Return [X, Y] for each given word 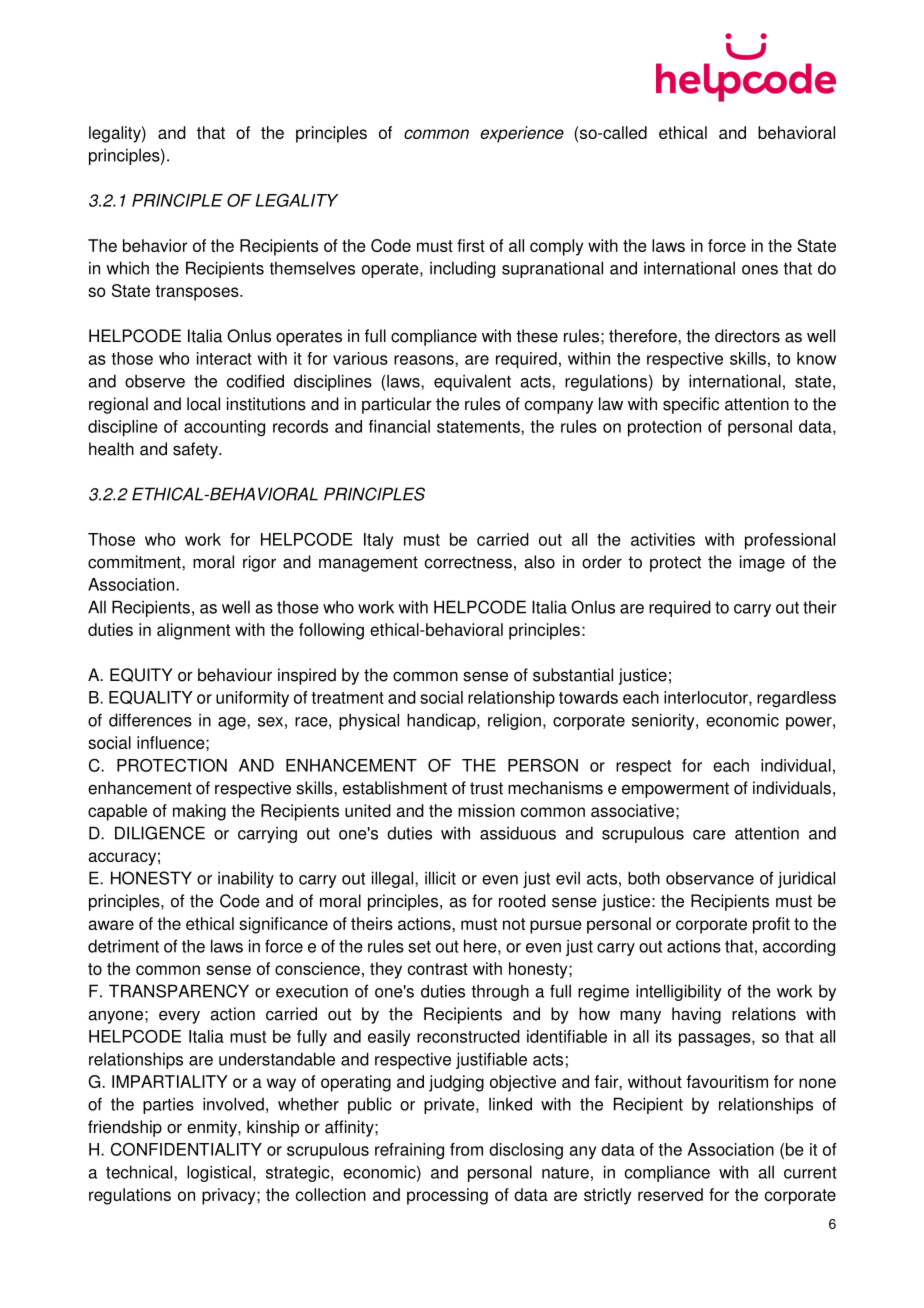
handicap [442, 721]
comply [556, 247]
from [466, 1149]
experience [522, 134]
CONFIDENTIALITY [186, 1149]
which [127, 268]
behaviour [235, 675]
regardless [796, 699]
